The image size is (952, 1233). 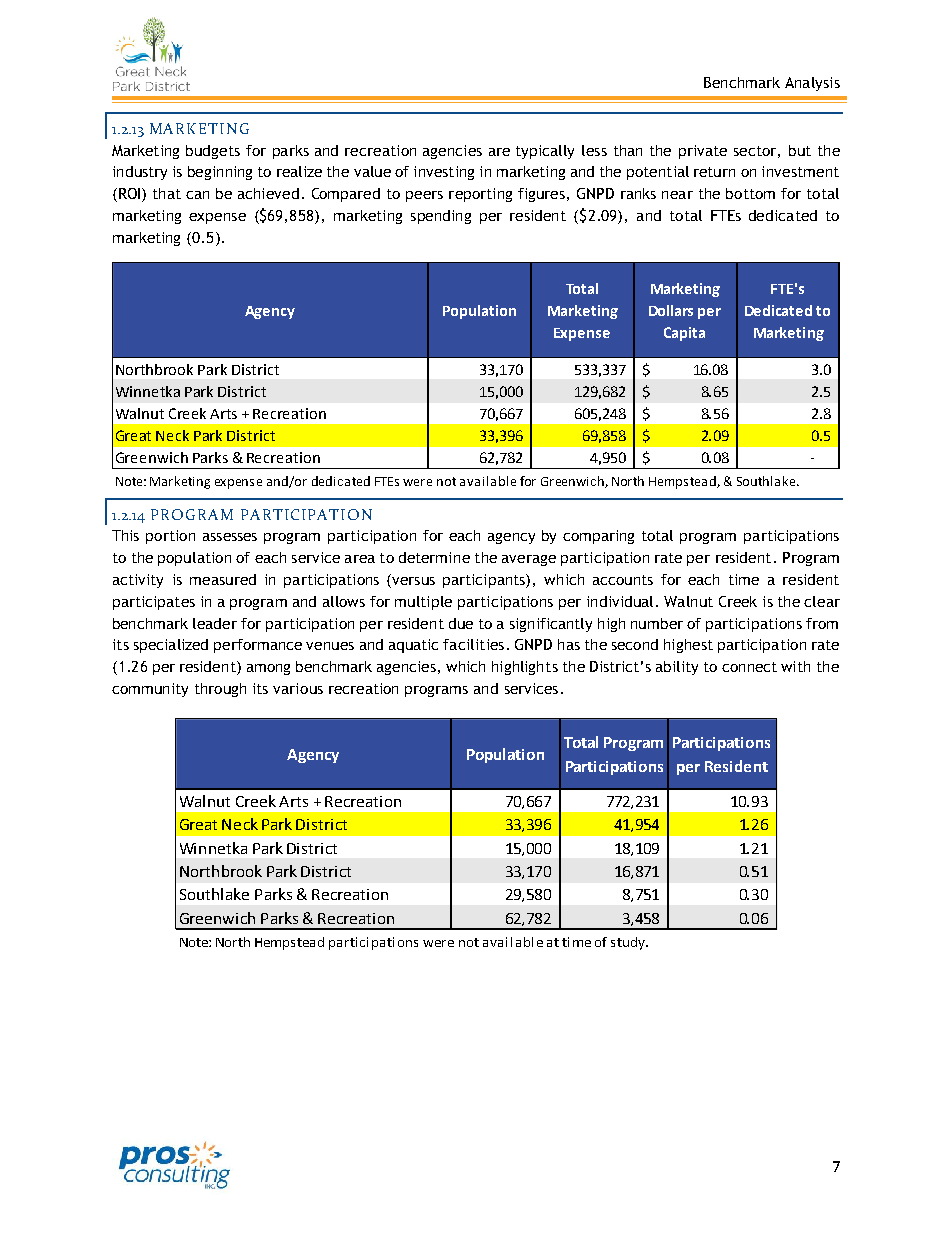 What do you see at coordinates (171, 646) in the page?
I see `specialized` at bounding box center [171, 646].
